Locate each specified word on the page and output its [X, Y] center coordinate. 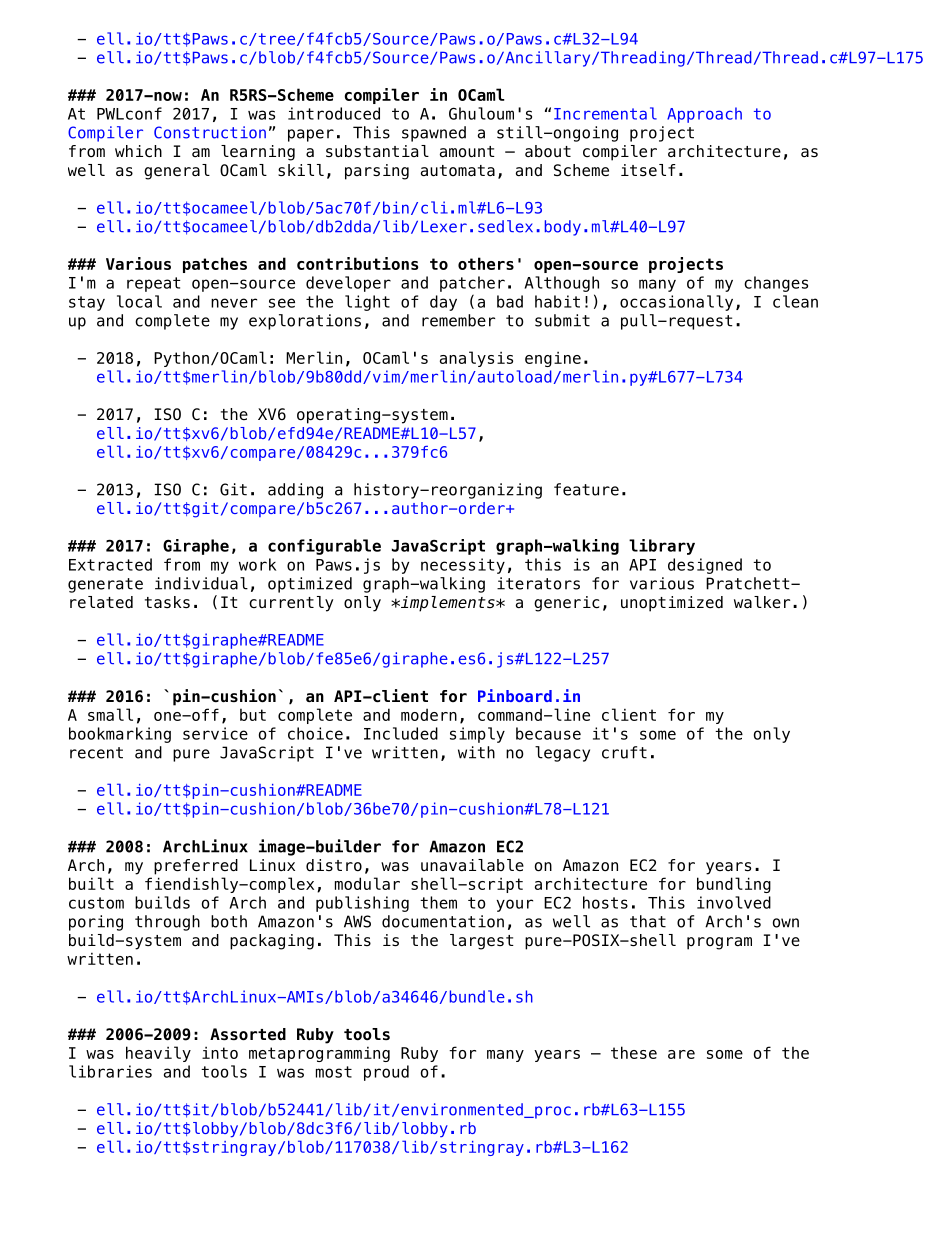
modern [429, 714]
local [139, 301]
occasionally [676, 303]
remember [458, 320]
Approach [704, 115]
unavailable [472, 865]
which [138, 151]
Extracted [110, 564]
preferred [196, 867]
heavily [158, 1054]
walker [762, 602]
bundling [734, 885]
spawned [434, 134]
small [110, 714]
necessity [463, 566]
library [662, 547]
